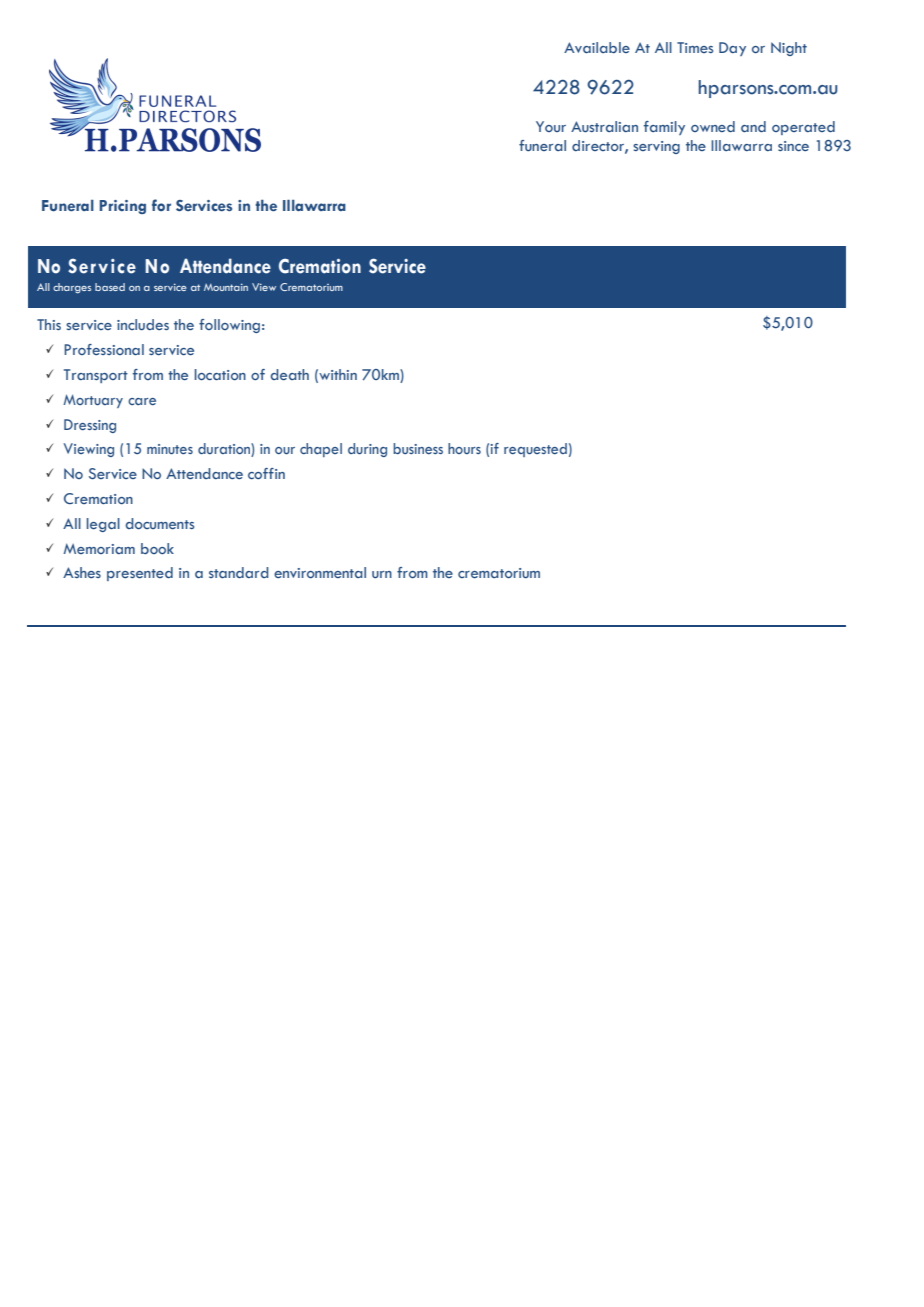 The image size is (924, 1307). I want to click on urn, so click(382, 574).
